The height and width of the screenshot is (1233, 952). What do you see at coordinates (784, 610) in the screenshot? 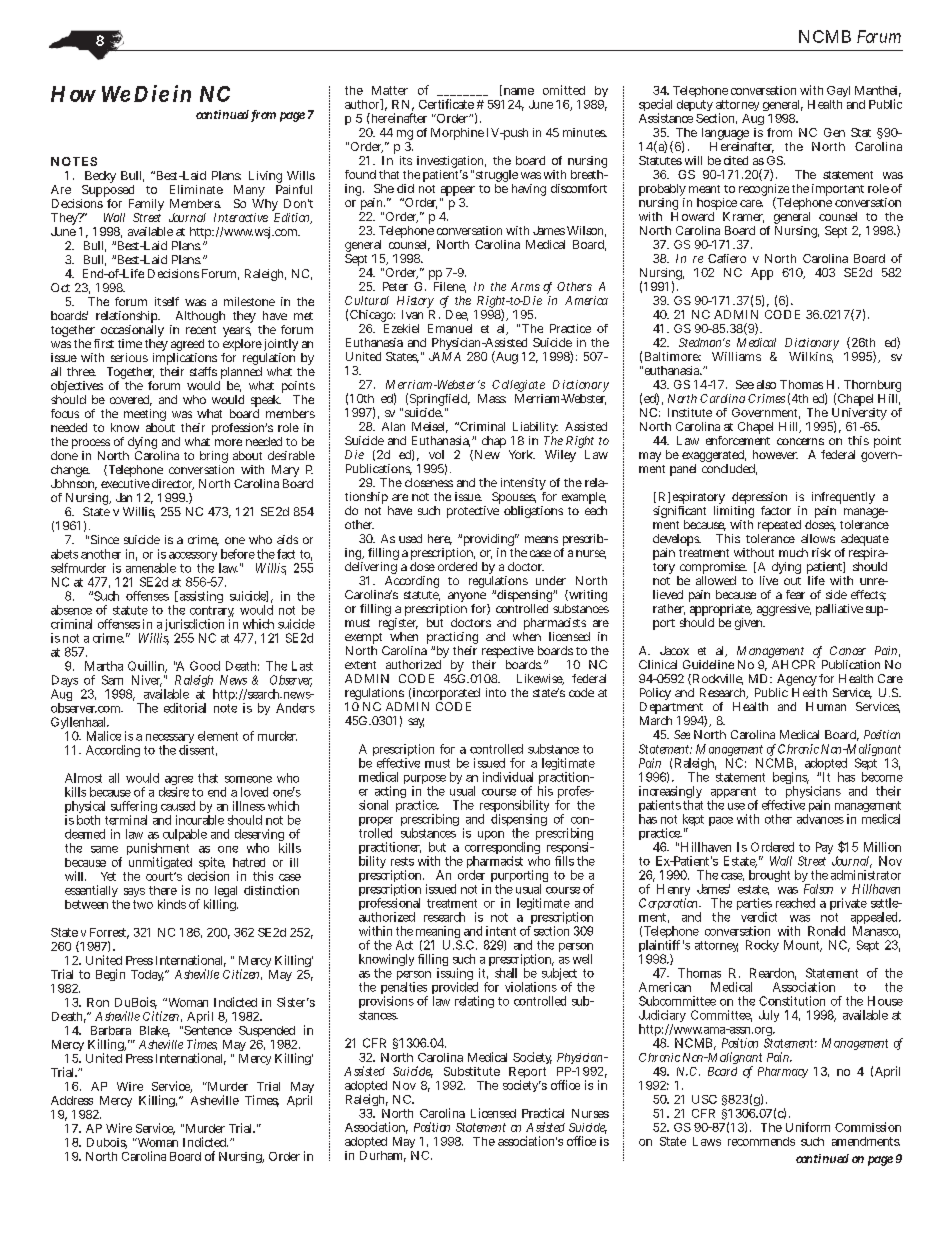
I see `aggressive` at bounding box center [784, 610].
